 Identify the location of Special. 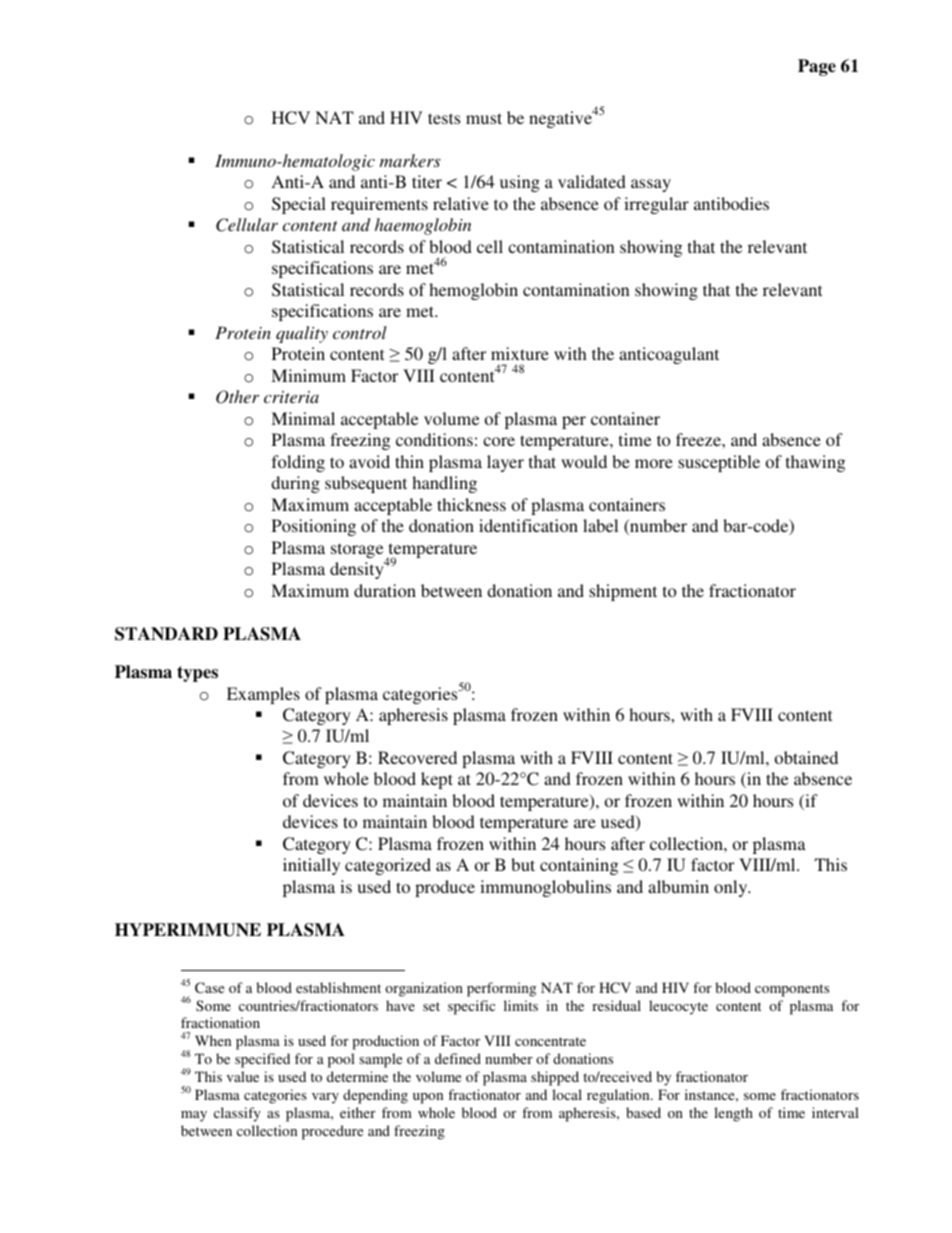
(299, 205).
